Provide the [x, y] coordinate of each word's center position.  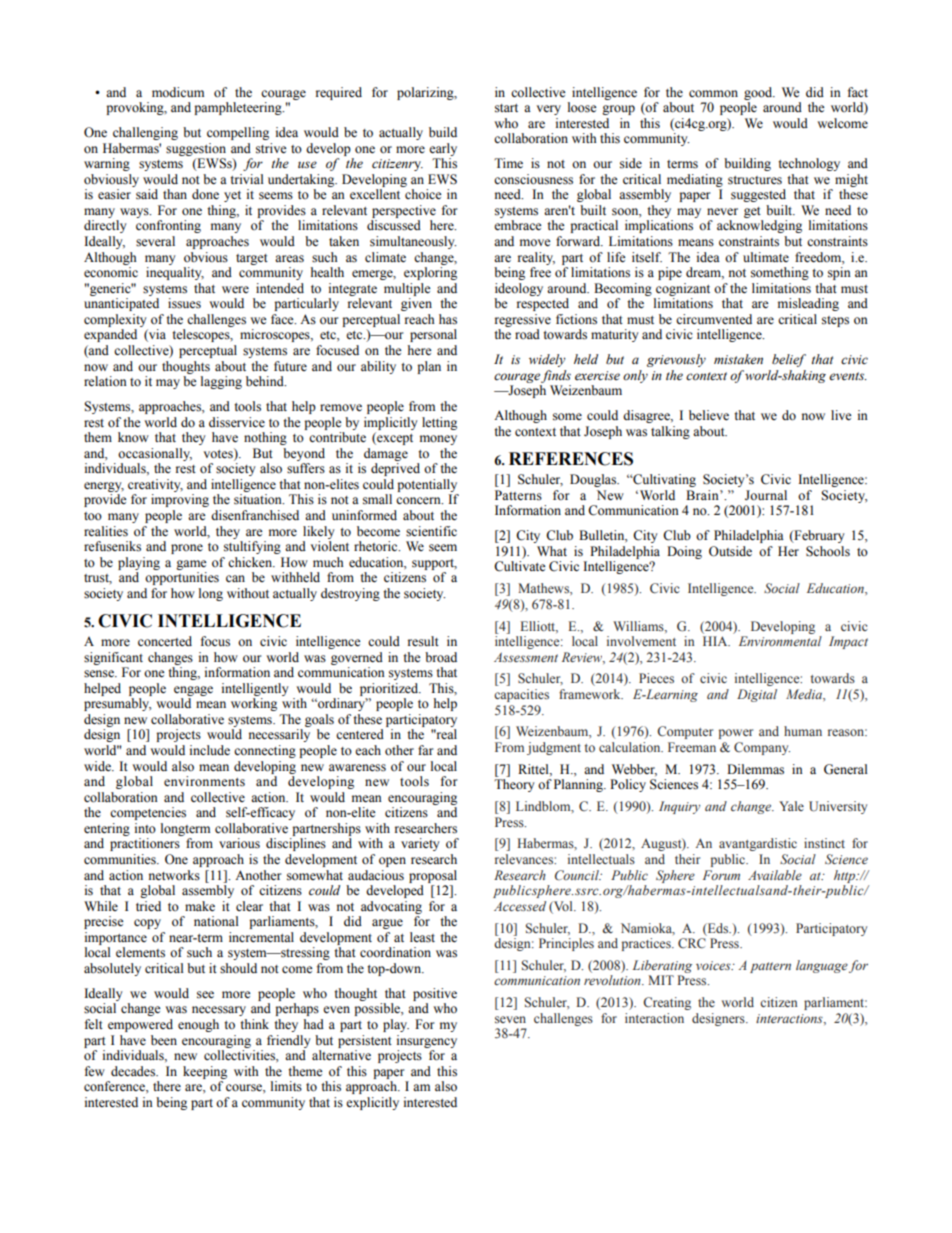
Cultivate [520, 566]
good [759, 93]
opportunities [182, 578]
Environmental [780, 641]
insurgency [427, 1041]
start [506, 108]
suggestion [196, 149]
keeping [205, 1072]
